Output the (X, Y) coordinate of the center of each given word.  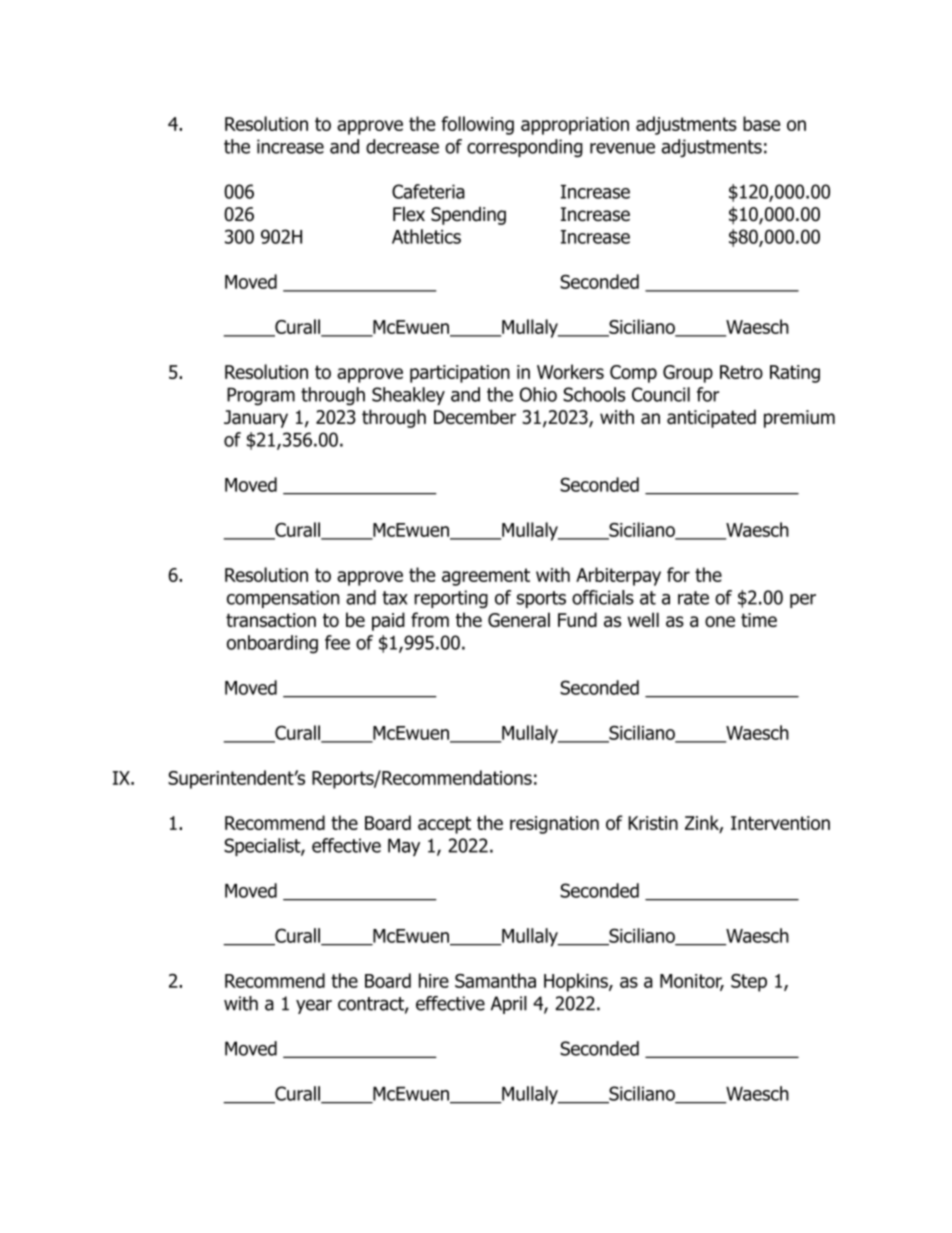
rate (693, 598)
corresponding (525, 148)
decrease (402, 146)
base (761, 123)
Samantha (495, 980)
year (314, 1006)
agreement (486, 577)
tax (395, 598)
